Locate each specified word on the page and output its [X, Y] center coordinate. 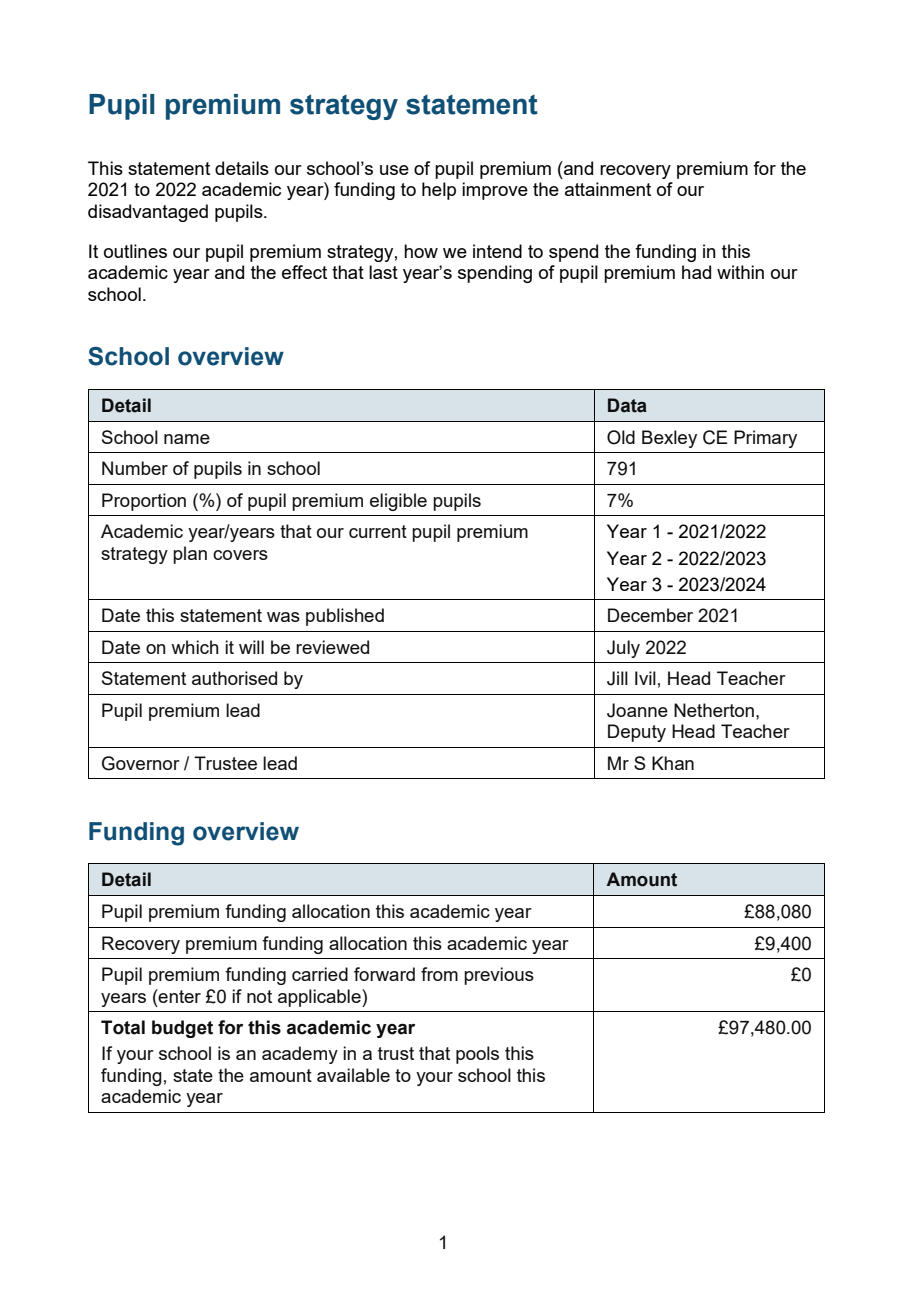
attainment [608, 189]
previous [499, 976]
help [439, 191]
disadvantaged [148, 213]
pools [477, 1055]
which [195, 647]
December [650, 615]
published [345, 617]
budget [182, 1029]
